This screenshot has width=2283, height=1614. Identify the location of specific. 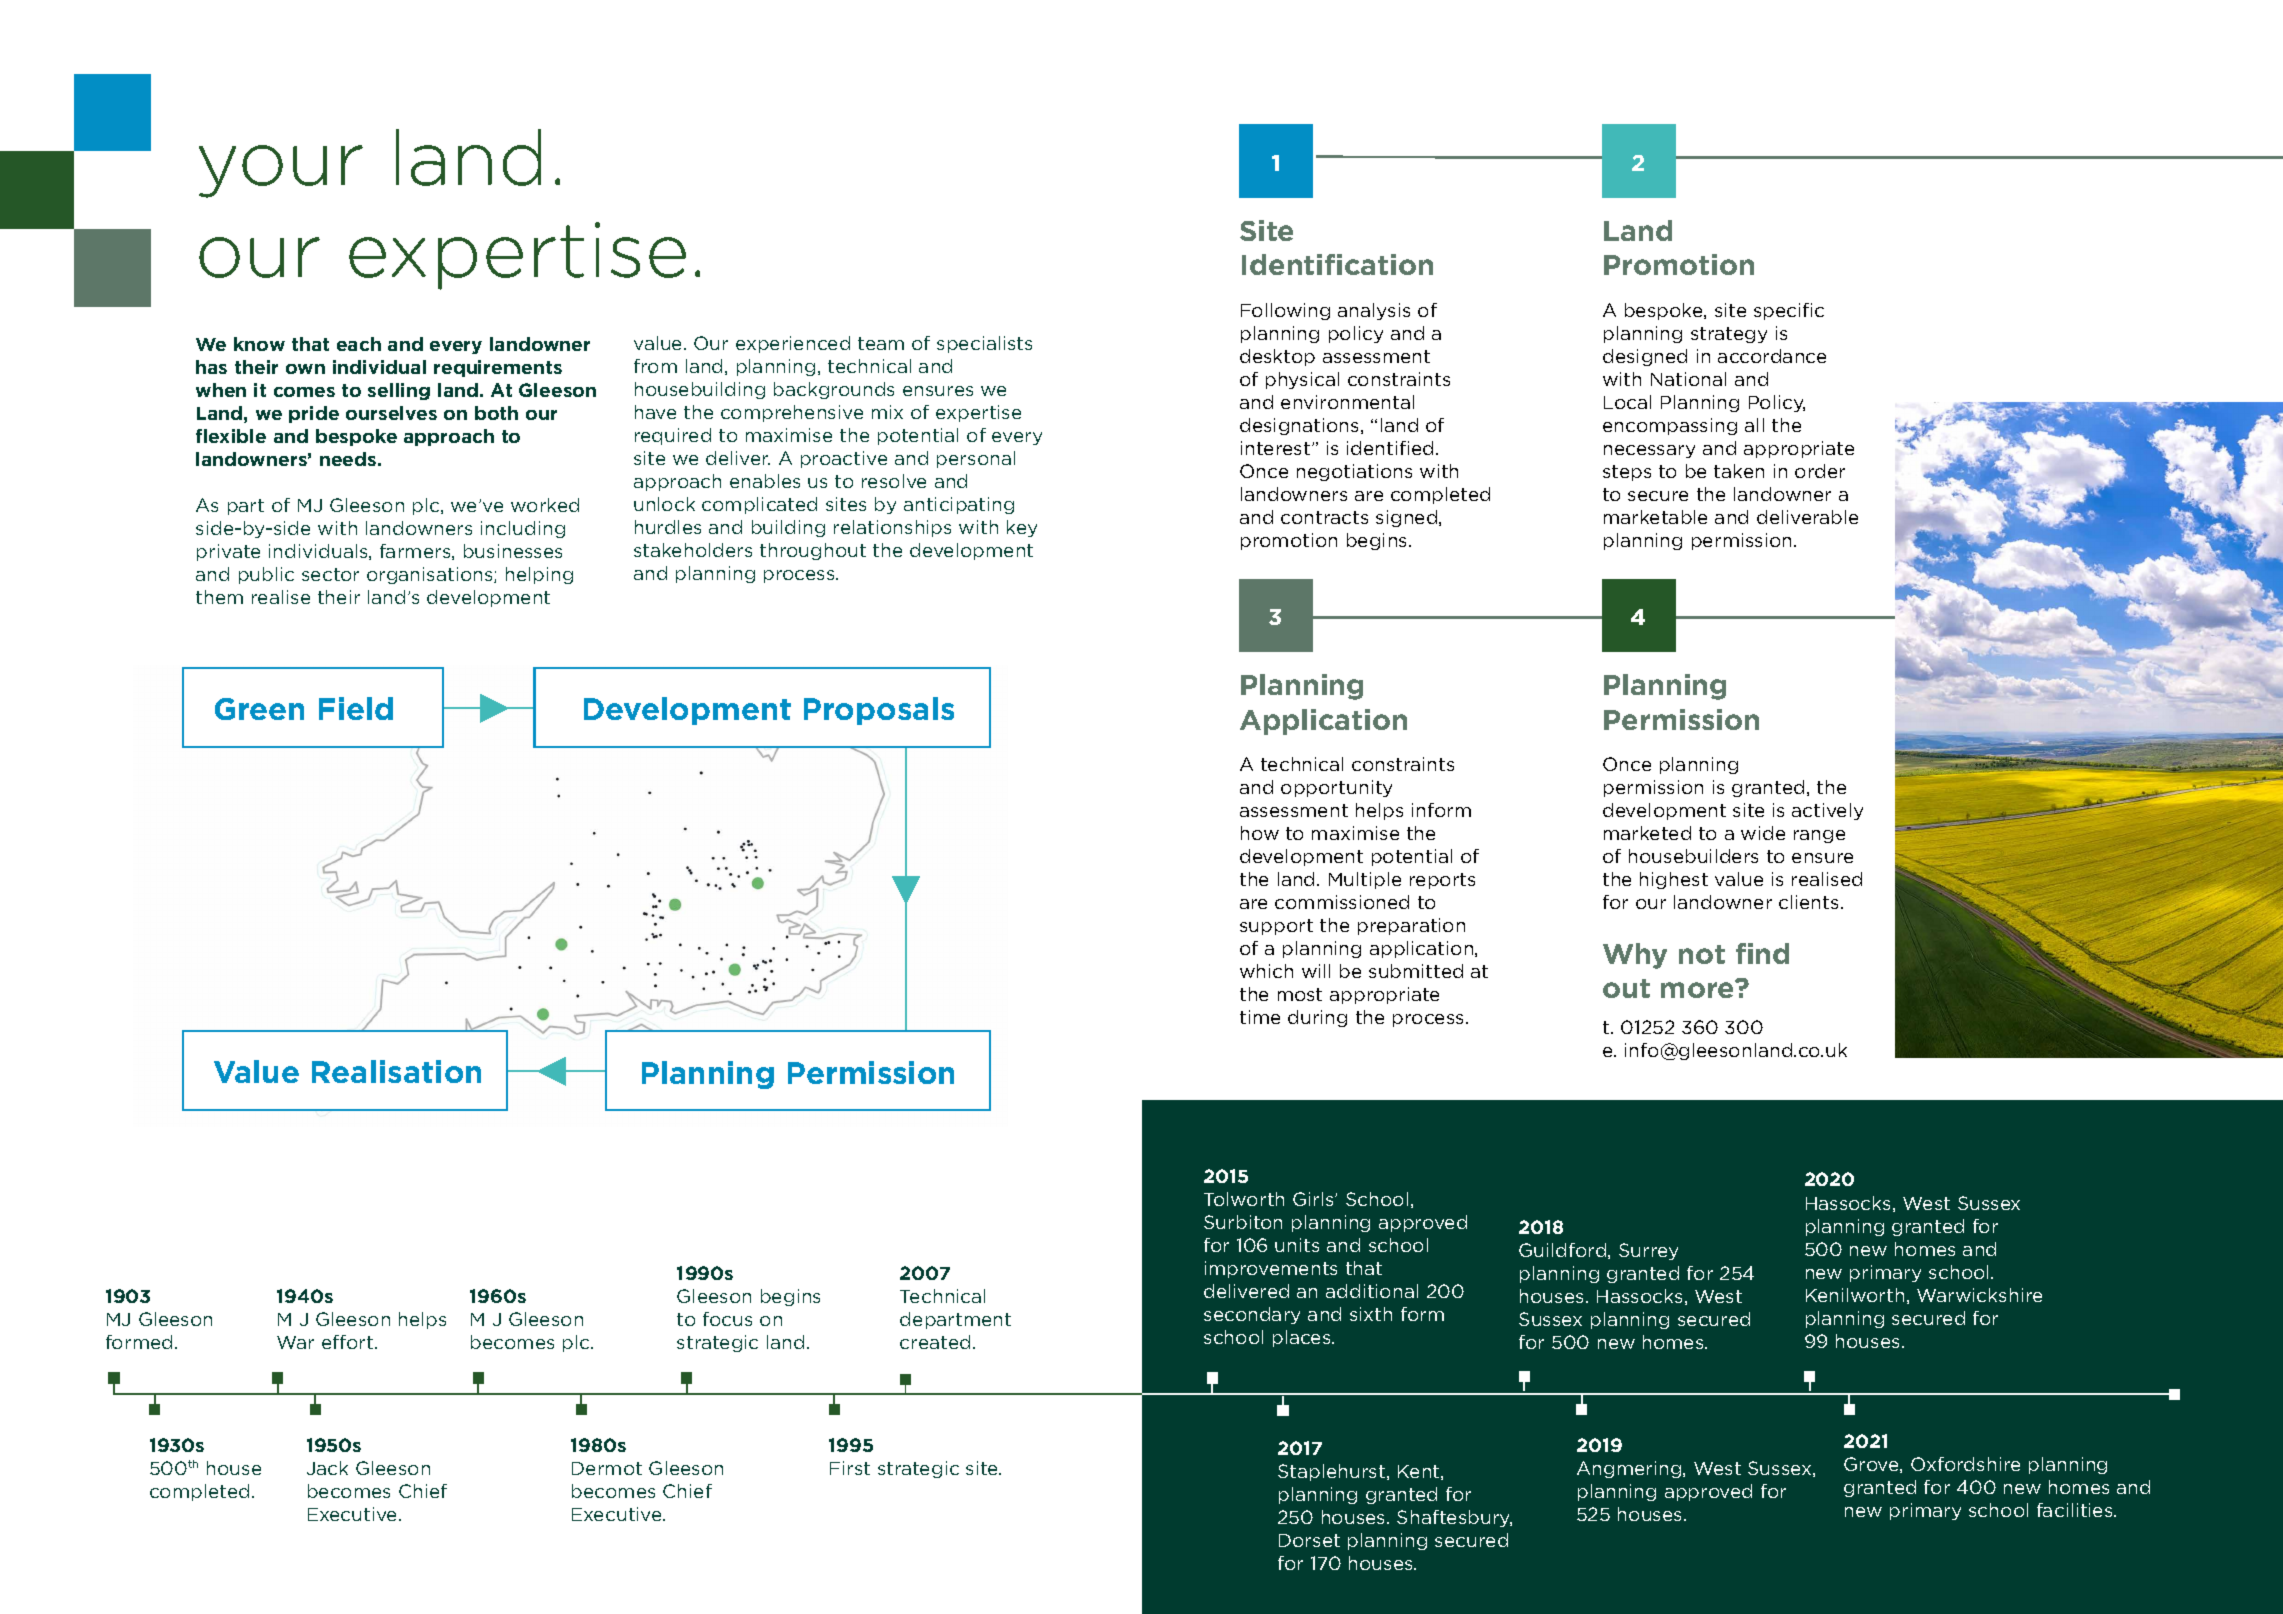
(1789, 311).
